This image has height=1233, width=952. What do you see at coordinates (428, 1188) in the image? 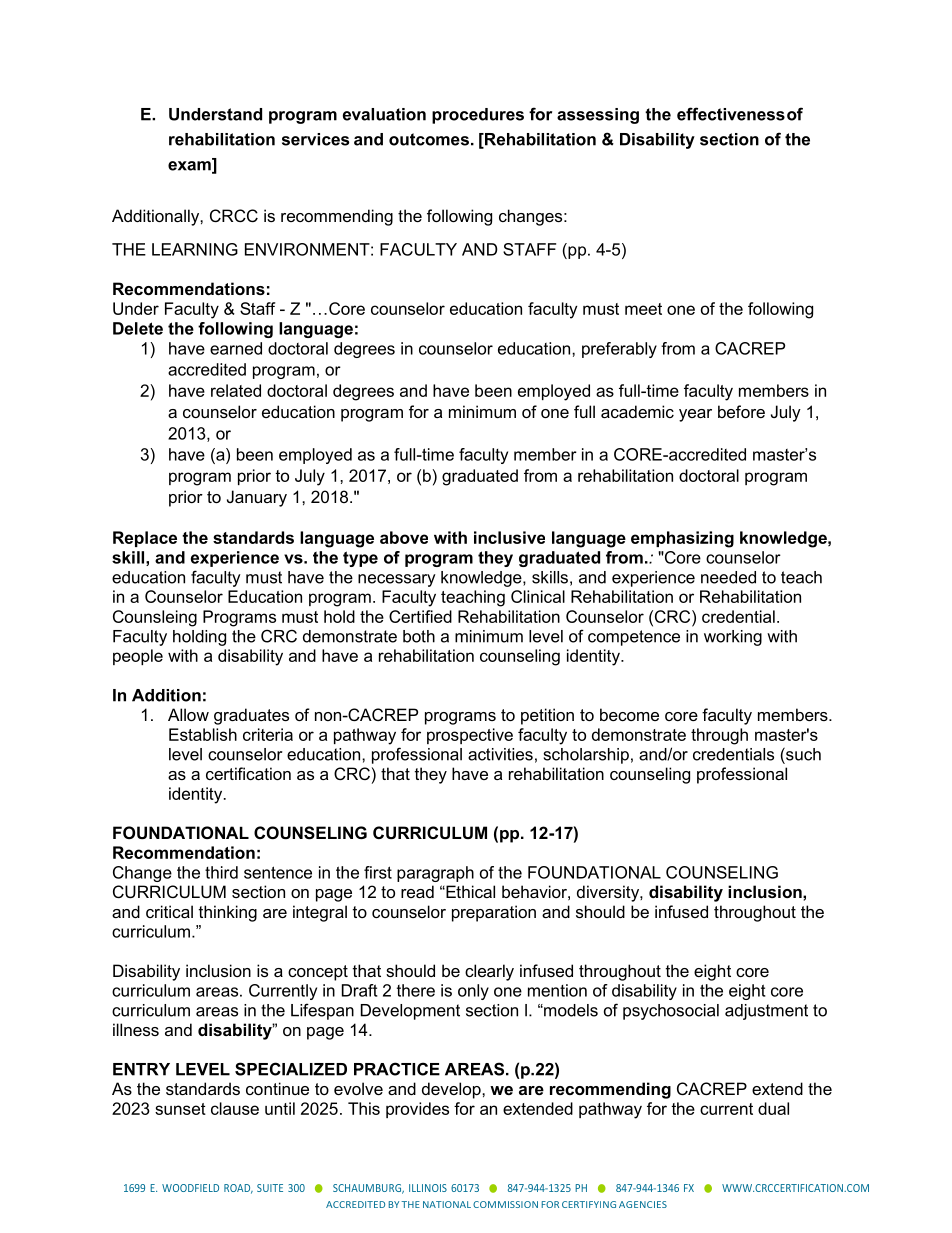
I see `ILLINOIS` at bounding box center [428, 1188].
